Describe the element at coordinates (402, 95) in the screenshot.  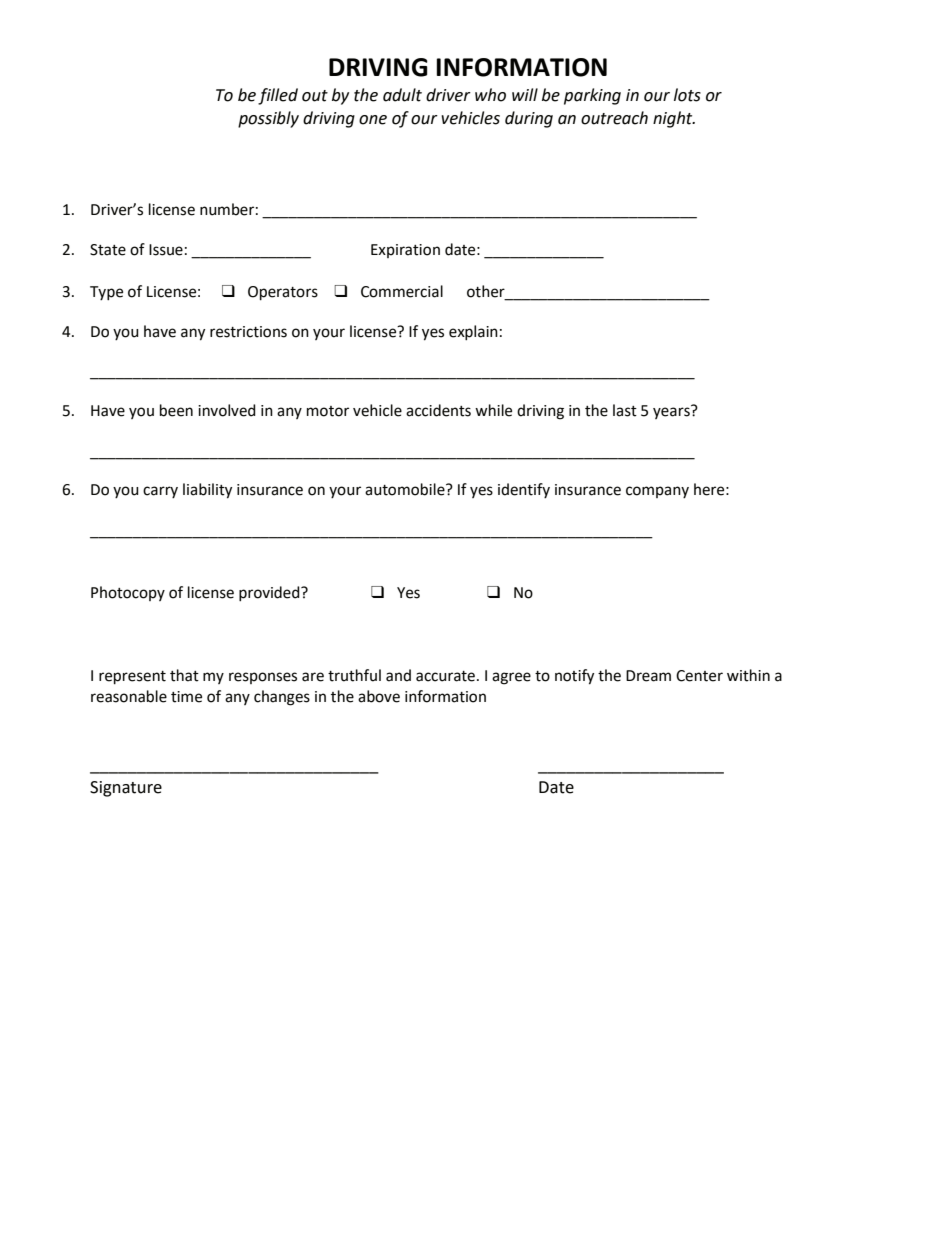
I see `adult` at that location.
